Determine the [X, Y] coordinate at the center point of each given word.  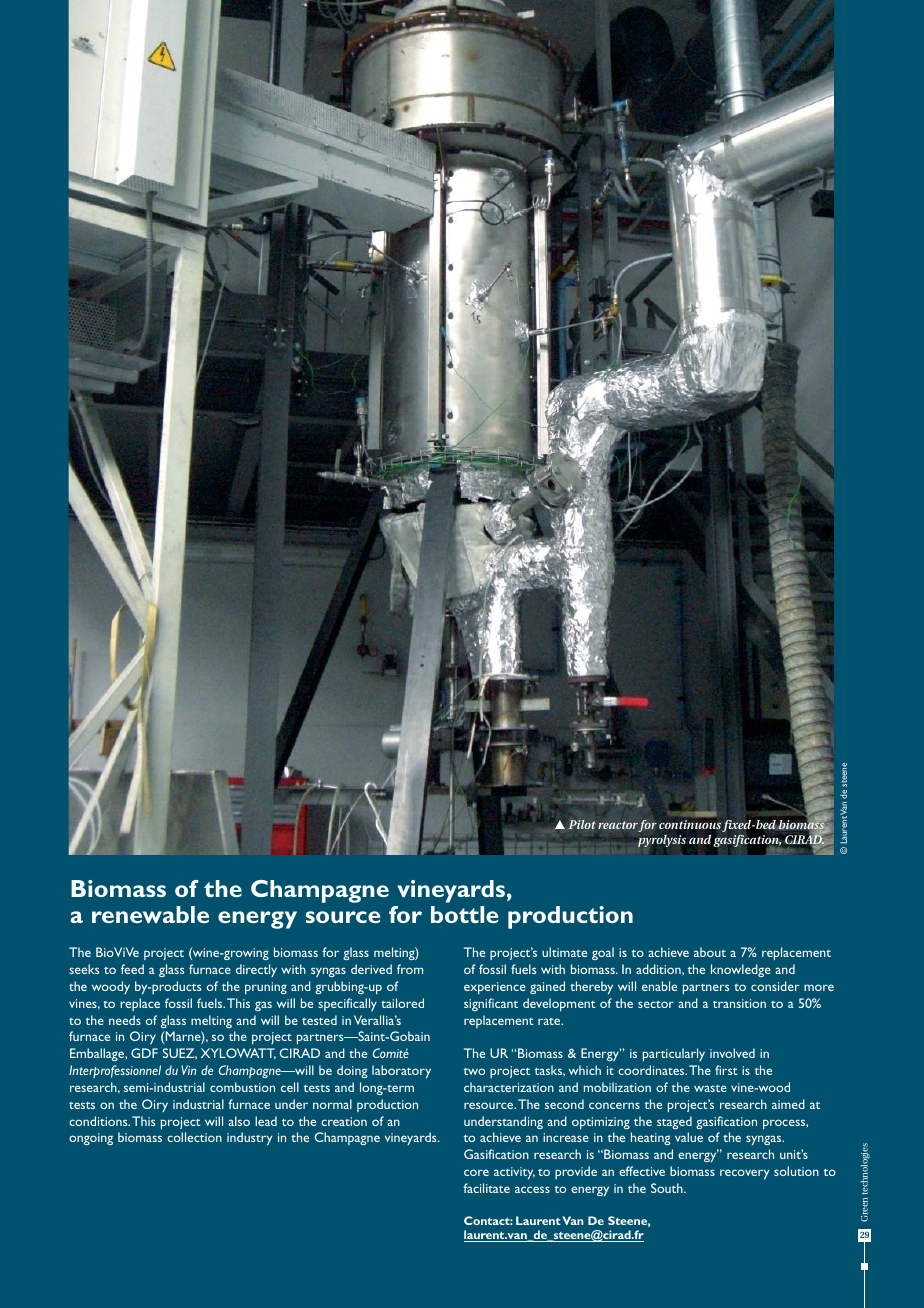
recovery [744, 1174]
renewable [150, 914]
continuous [690, 824]
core [476, 1172]
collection [194, 1137]
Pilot [582, 824]
